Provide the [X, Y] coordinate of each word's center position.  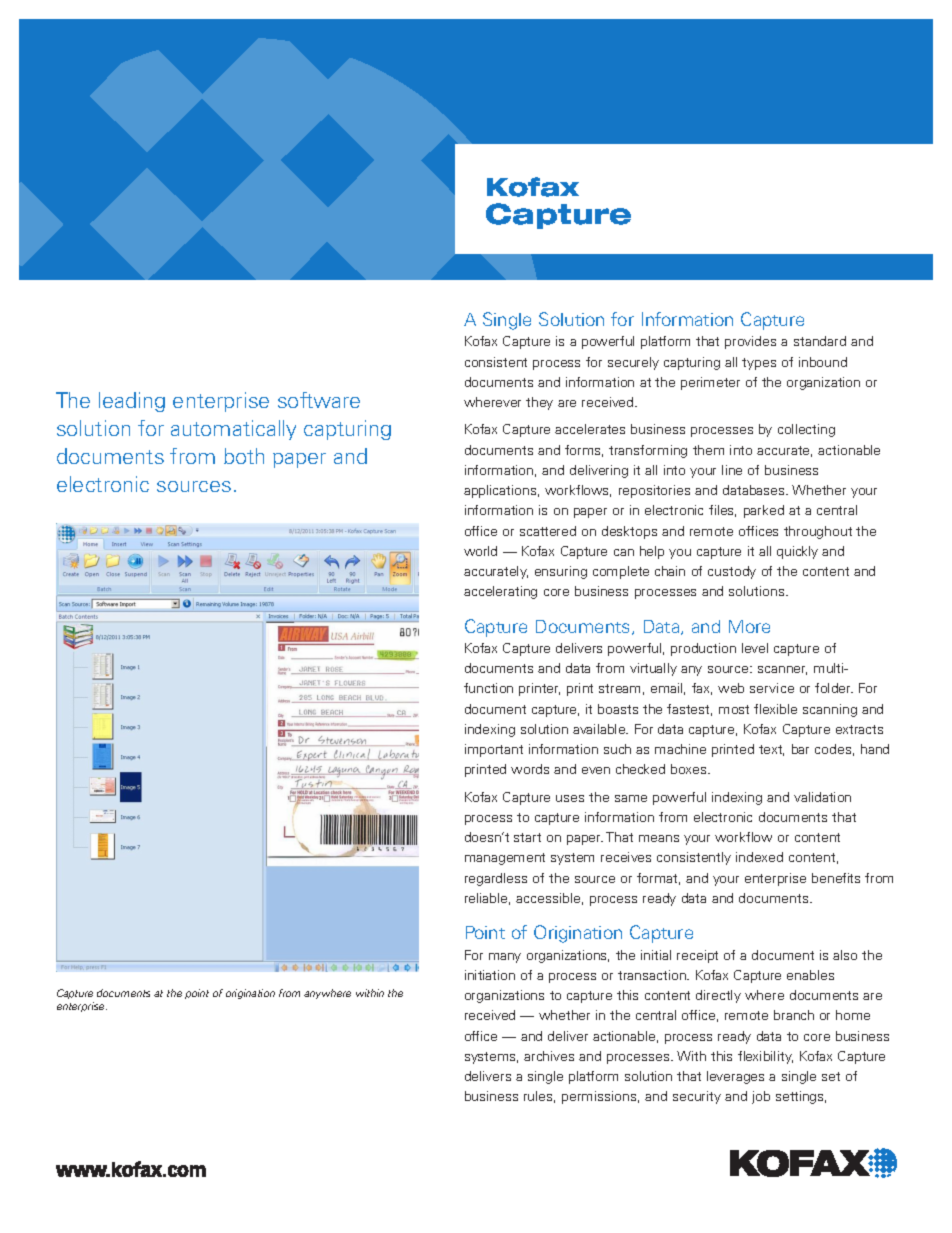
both [244, 456]
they [539, 403]
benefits [836, 878]
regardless [496, 879]
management [505, 859]
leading [132, 402]
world [480, 551]
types [759, 364]
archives [549, 1056]
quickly [797, 552]
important [494, 750]
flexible [775, 709]
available [600, 729]
